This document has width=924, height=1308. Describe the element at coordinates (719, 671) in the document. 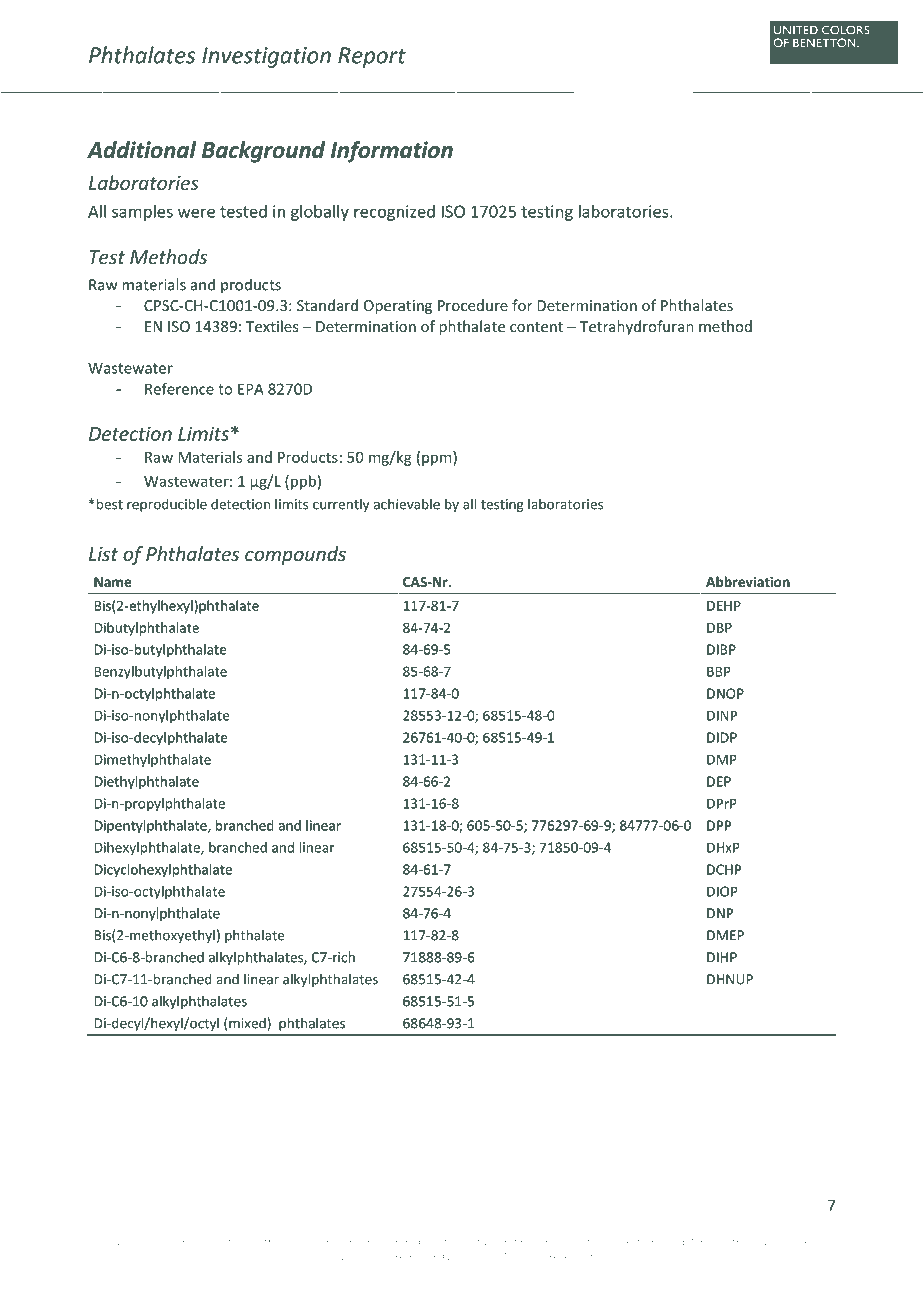

I see `BBP` at that location.
